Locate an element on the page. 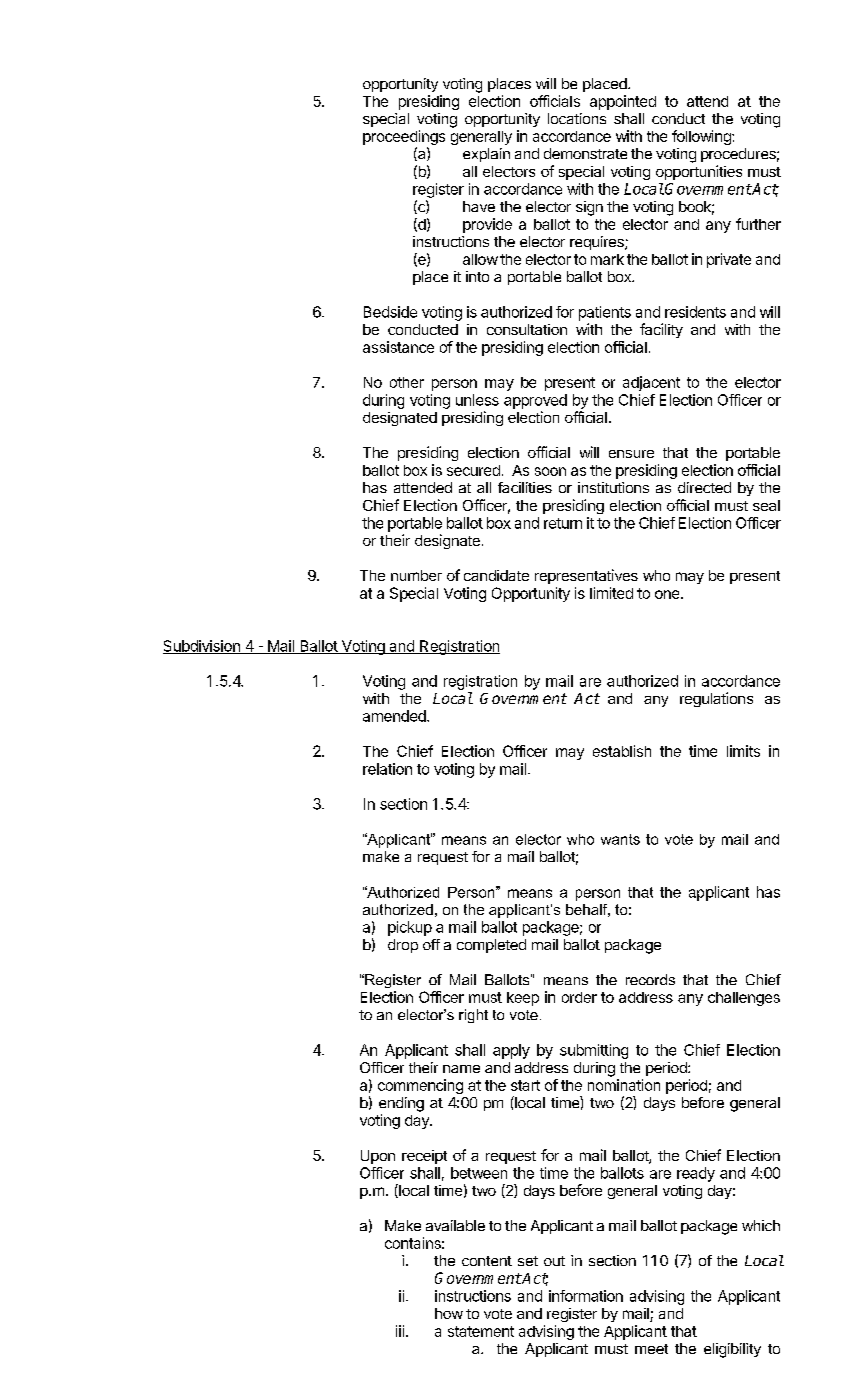 This document has width=849, height=1400. Subdivision is located at coordinates (202, 647).
